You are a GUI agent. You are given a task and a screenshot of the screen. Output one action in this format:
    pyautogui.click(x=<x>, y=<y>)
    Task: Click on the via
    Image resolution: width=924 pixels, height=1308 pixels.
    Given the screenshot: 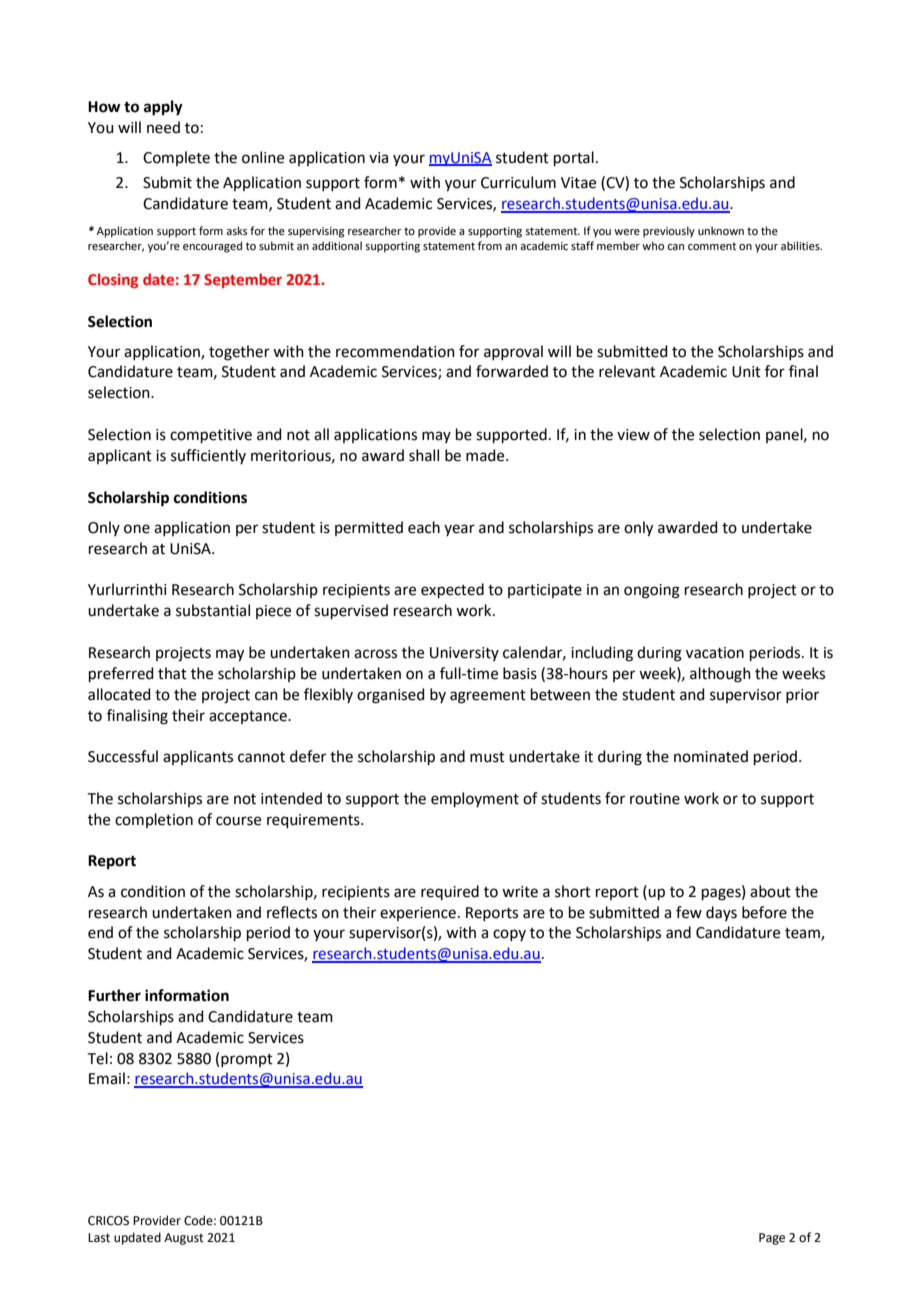 What is the action you would take?
    pyautogui.click(x=378, y=158)
